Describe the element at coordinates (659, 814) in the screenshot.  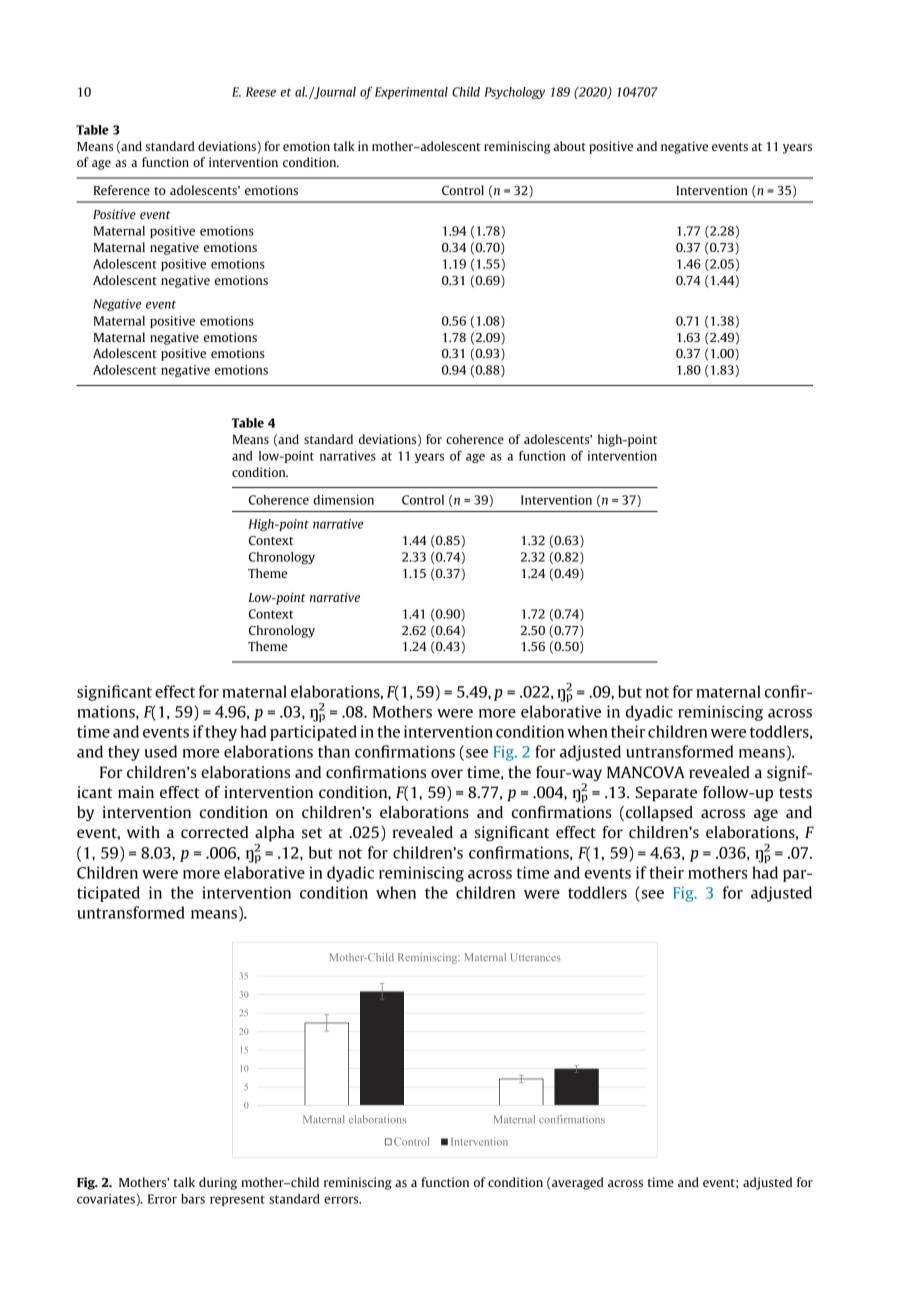
I see `collapsed` at that location.
